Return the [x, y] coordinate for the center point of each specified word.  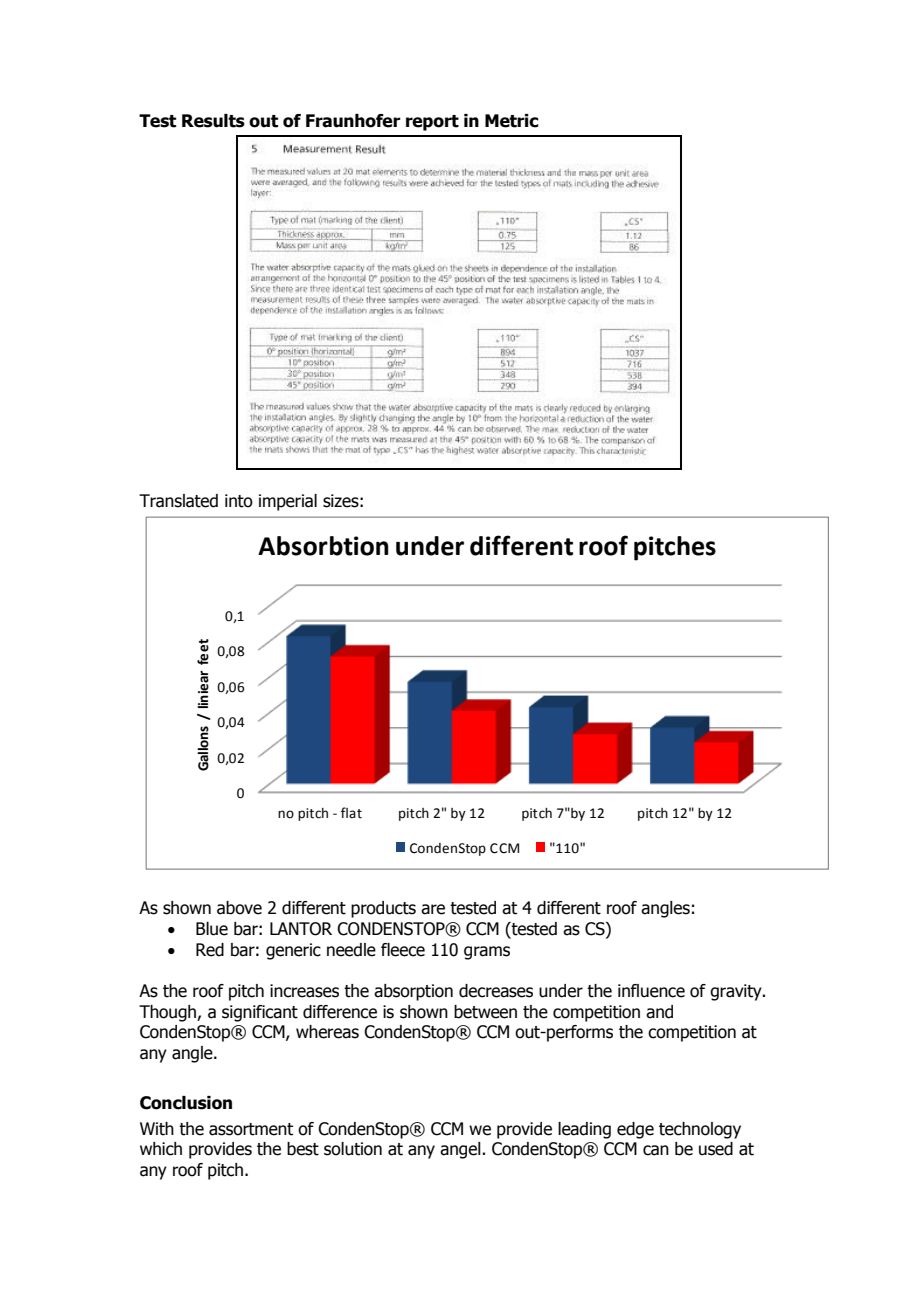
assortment [251, 1129]
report [432, 123]
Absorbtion [323, 546]
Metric [512, 121]
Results [213, 121]
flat [351, 813]
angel [461, 1150]
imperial [288, 502]
